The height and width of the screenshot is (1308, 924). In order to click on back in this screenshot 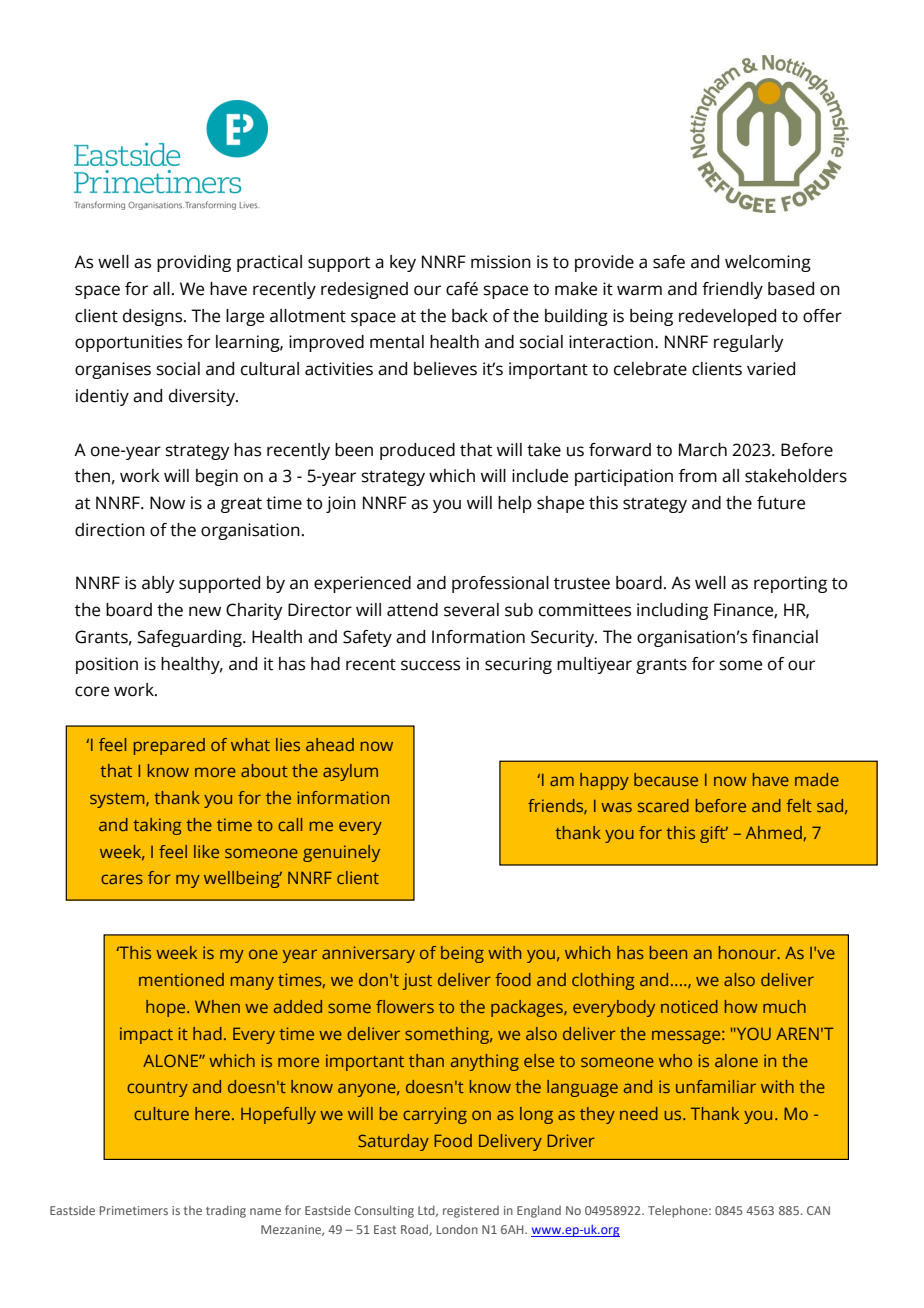, I will do `click(470, 316)`.
